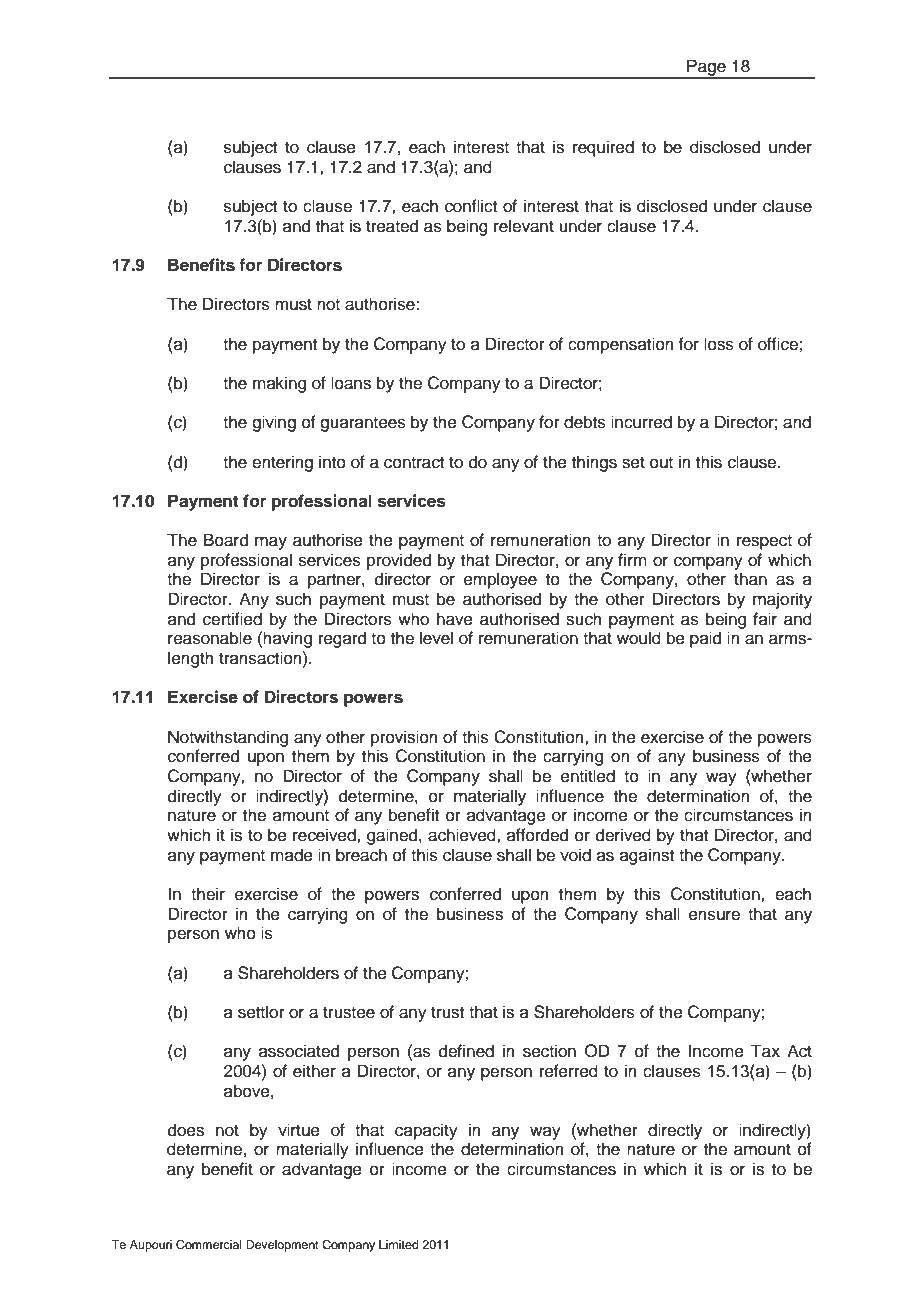  Describe the element at coordinates (585, 422) in the screenshot. I see `debts` at that location.
